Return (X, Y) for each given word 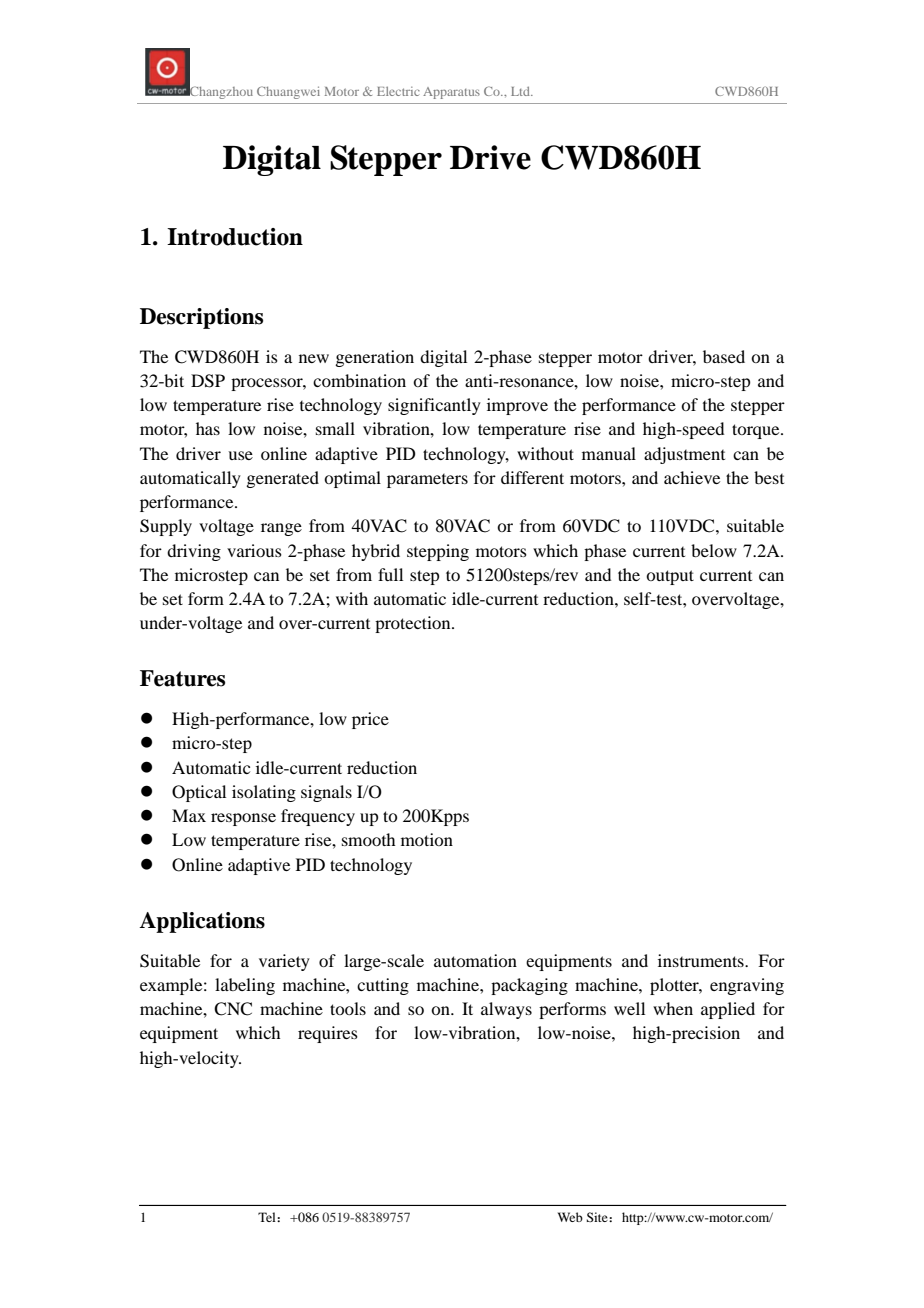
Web (570, 1217)
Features (182, 678)
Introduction (235, 237)
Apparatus (451, 93)
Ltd (522, 91)
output (670, 577)
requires (328, 1034)
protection (414, 624)
